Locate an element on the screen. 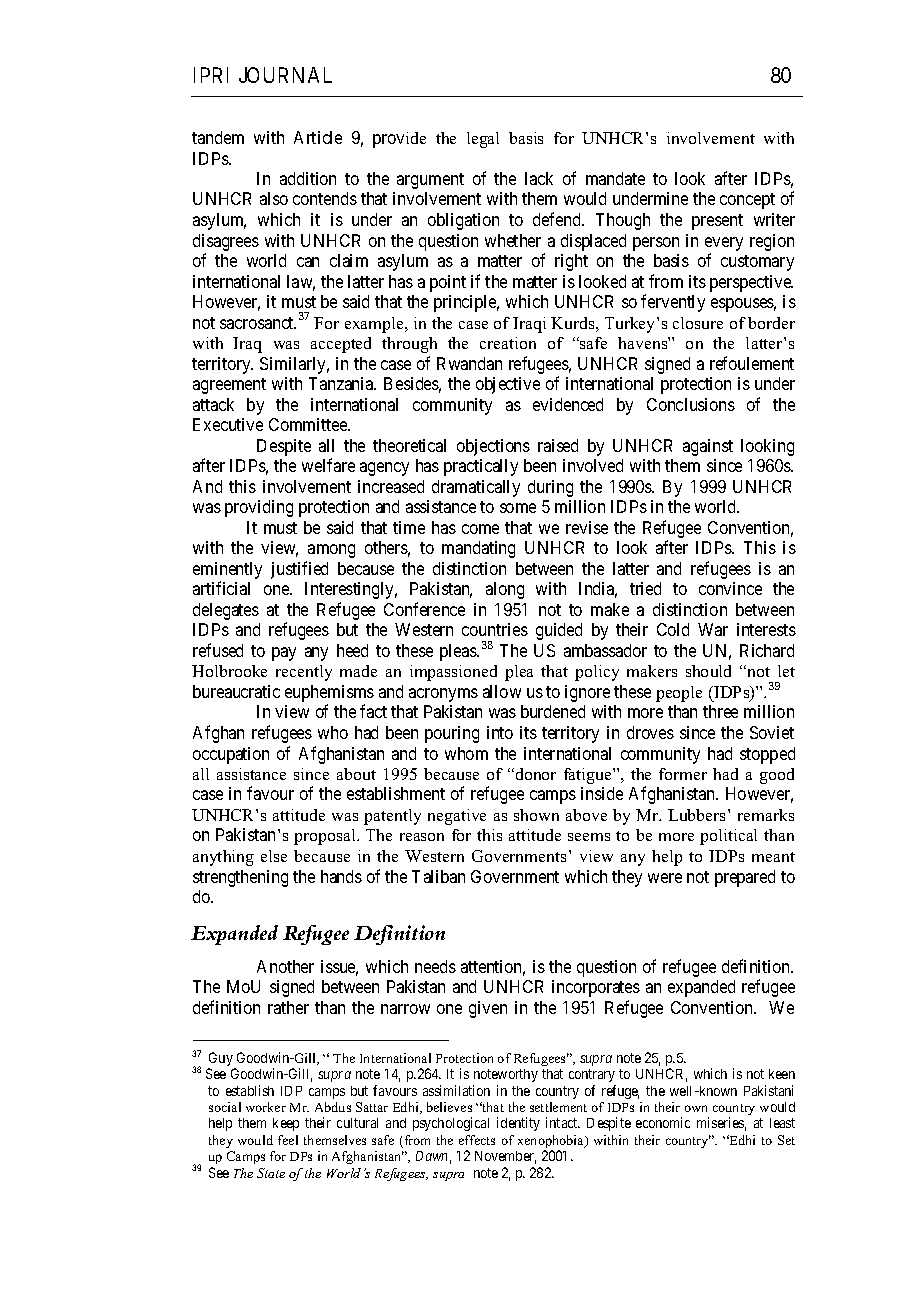  proposal is located at coordinates (326, 837).
